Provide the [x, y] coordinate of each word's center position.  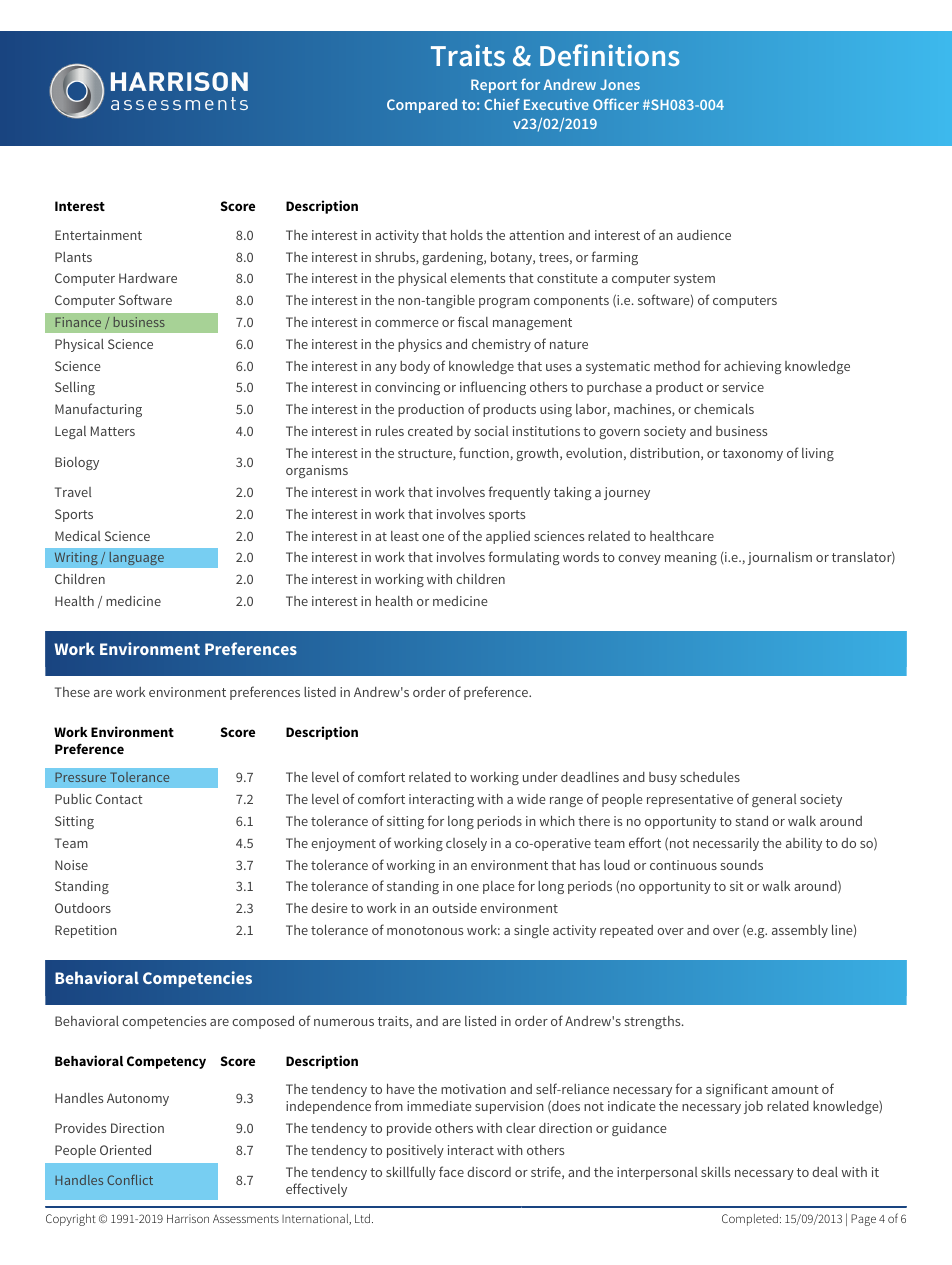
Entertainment [98, 235]
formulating [524, 558]
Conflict [130, 1180]
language [136, 558]
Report [494, 86]
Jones [620, 84]
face [451, 1171]
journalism [780, 558]
